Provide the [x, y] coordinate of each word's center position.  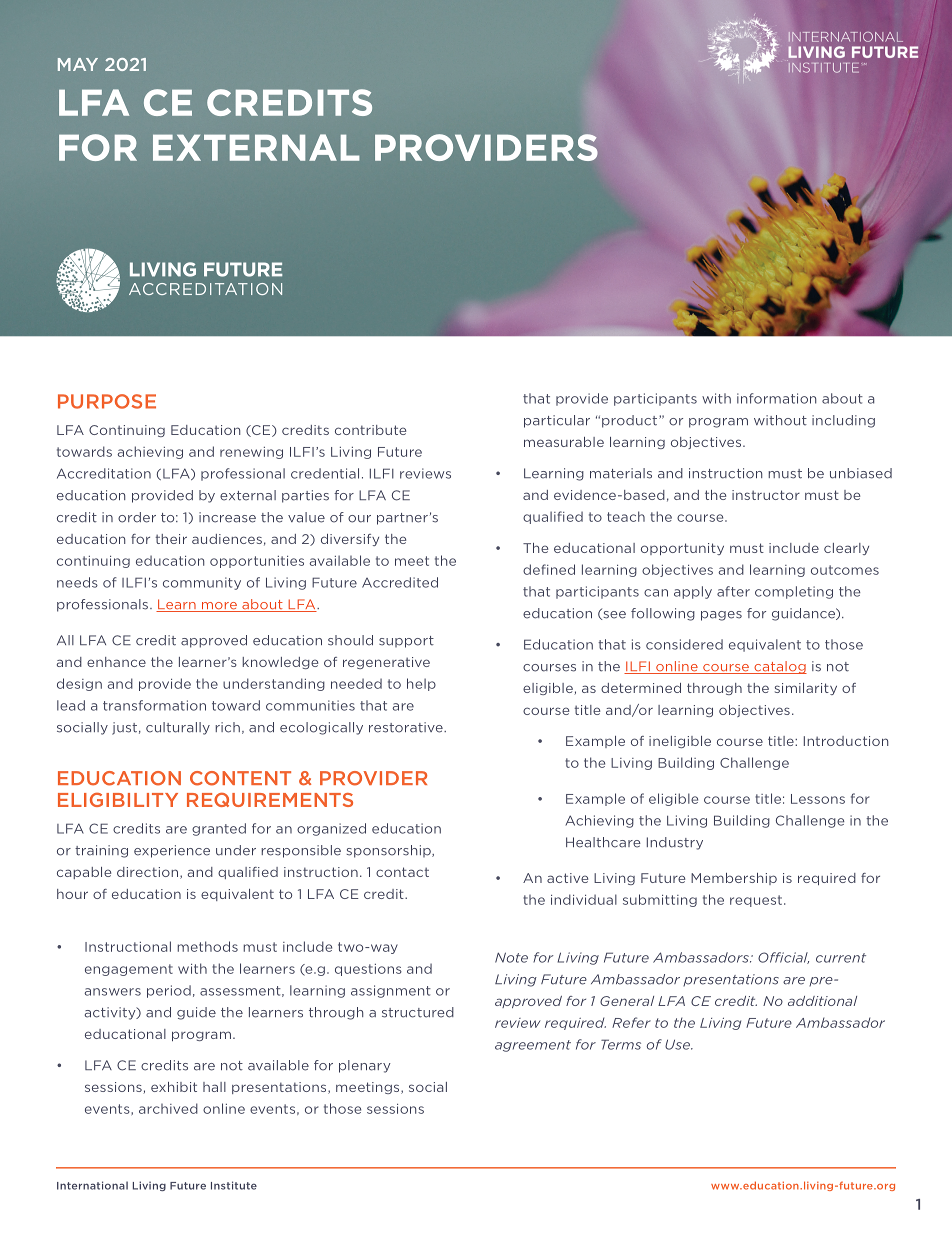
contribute [370, 430]
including [843, 421]
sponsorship [389, 851]
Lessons [818, 799]
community [202, 583]
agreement [533, 1046]
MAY [78, 64]
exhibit [174, 1087]
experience [172, 851]
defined [549, 569]
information [776, 398]
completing [794, 592]
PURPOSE [107, 401]
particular [557, 421]
